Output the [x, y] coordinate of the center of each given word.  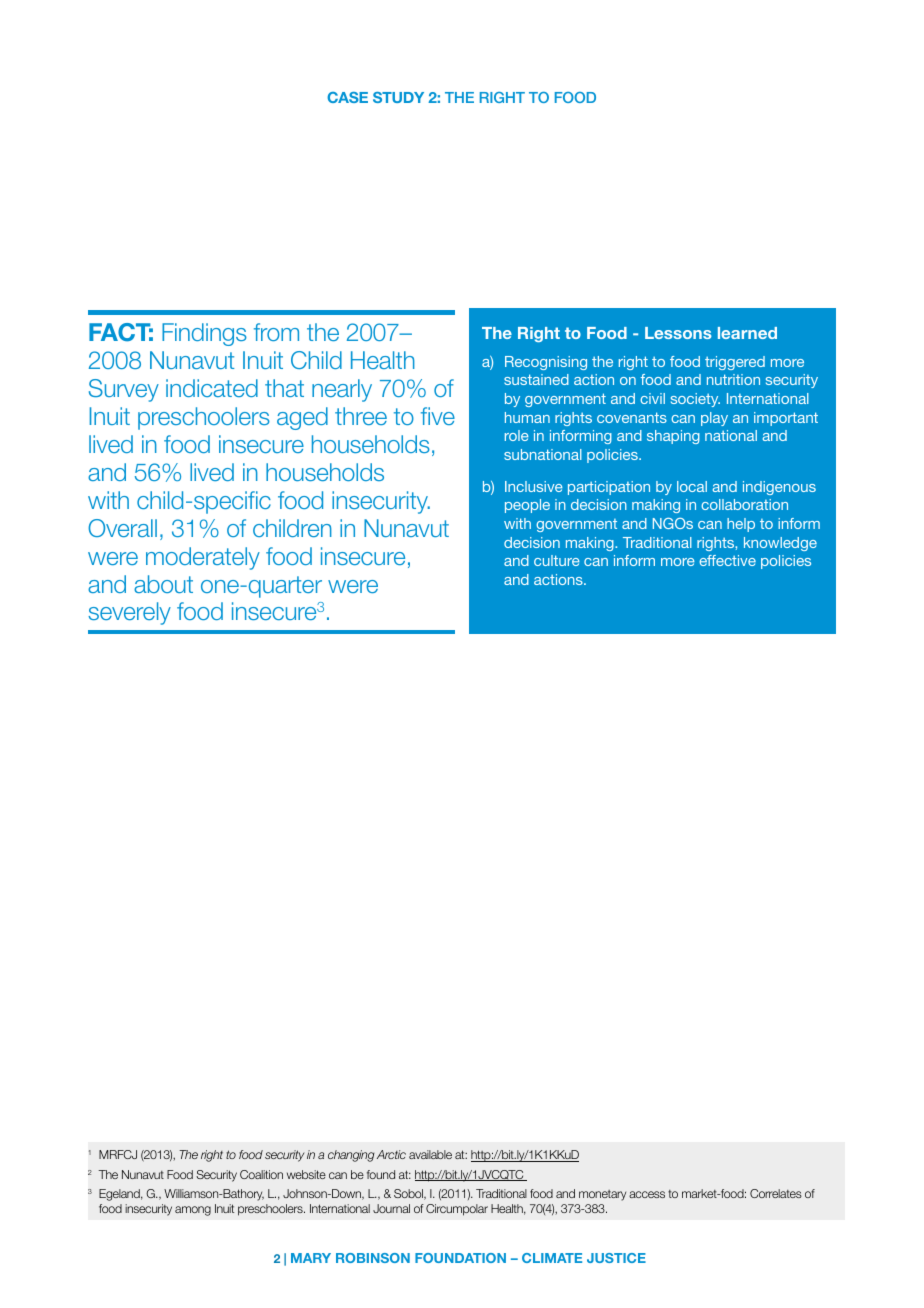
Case [347, 97]
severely [129, 613]
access [647, 1194]
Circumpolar [457, 1210]
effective [727, 560]
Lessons [678, 333]
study [398, 97]
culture [557, 560]
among [193, 1211]
